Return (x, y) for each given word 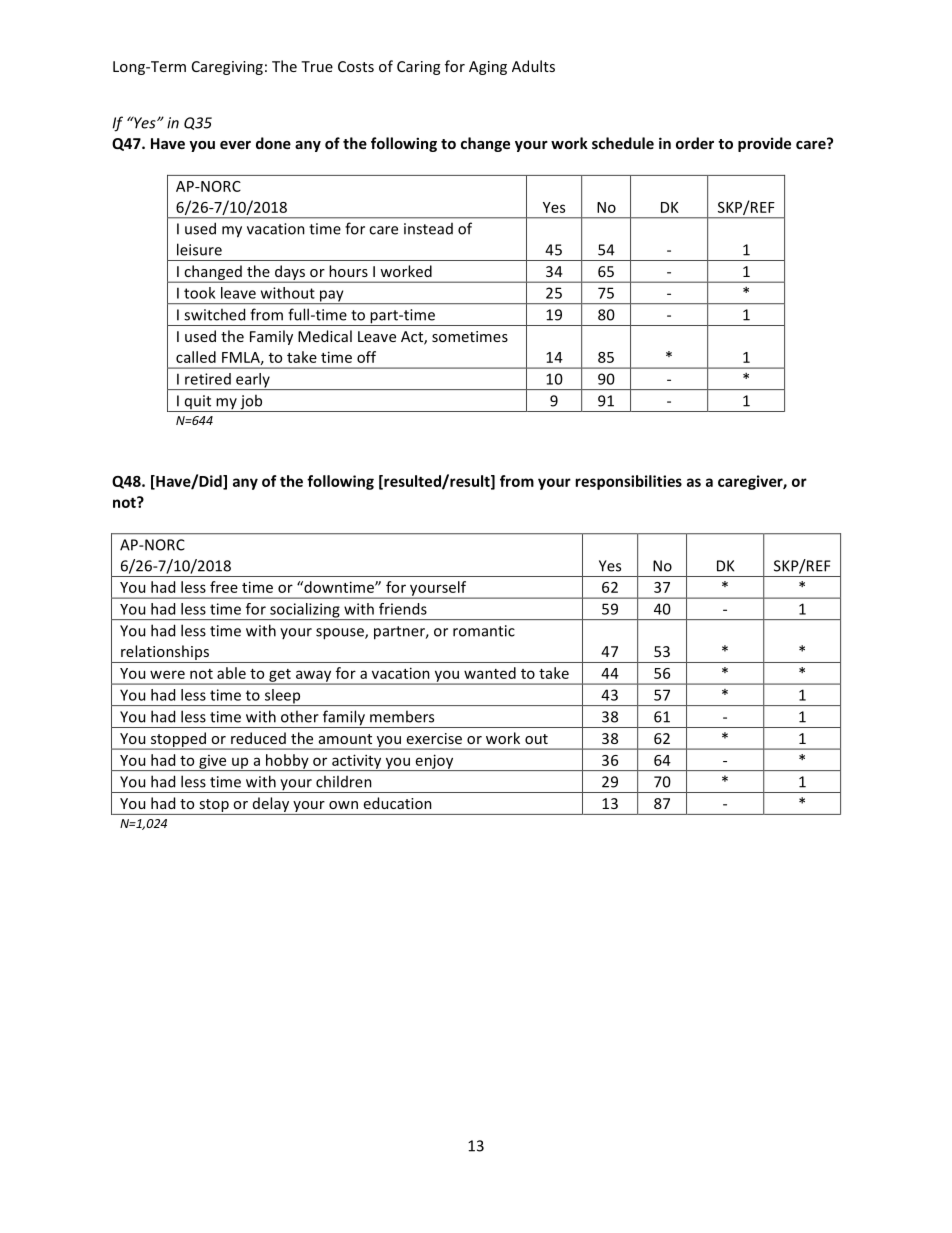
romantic (484, 631)
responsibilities (628, 482)
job (251, 403)
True (317, 66)
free (224, 587)
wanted (490, 673)
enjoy (434, 762)
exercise (434, 738)
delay (271, 806)
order (695, 143)
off (366, 357)
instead (428, 229)
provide (764, 144)
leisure (199, 249)
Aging (488, 68)
